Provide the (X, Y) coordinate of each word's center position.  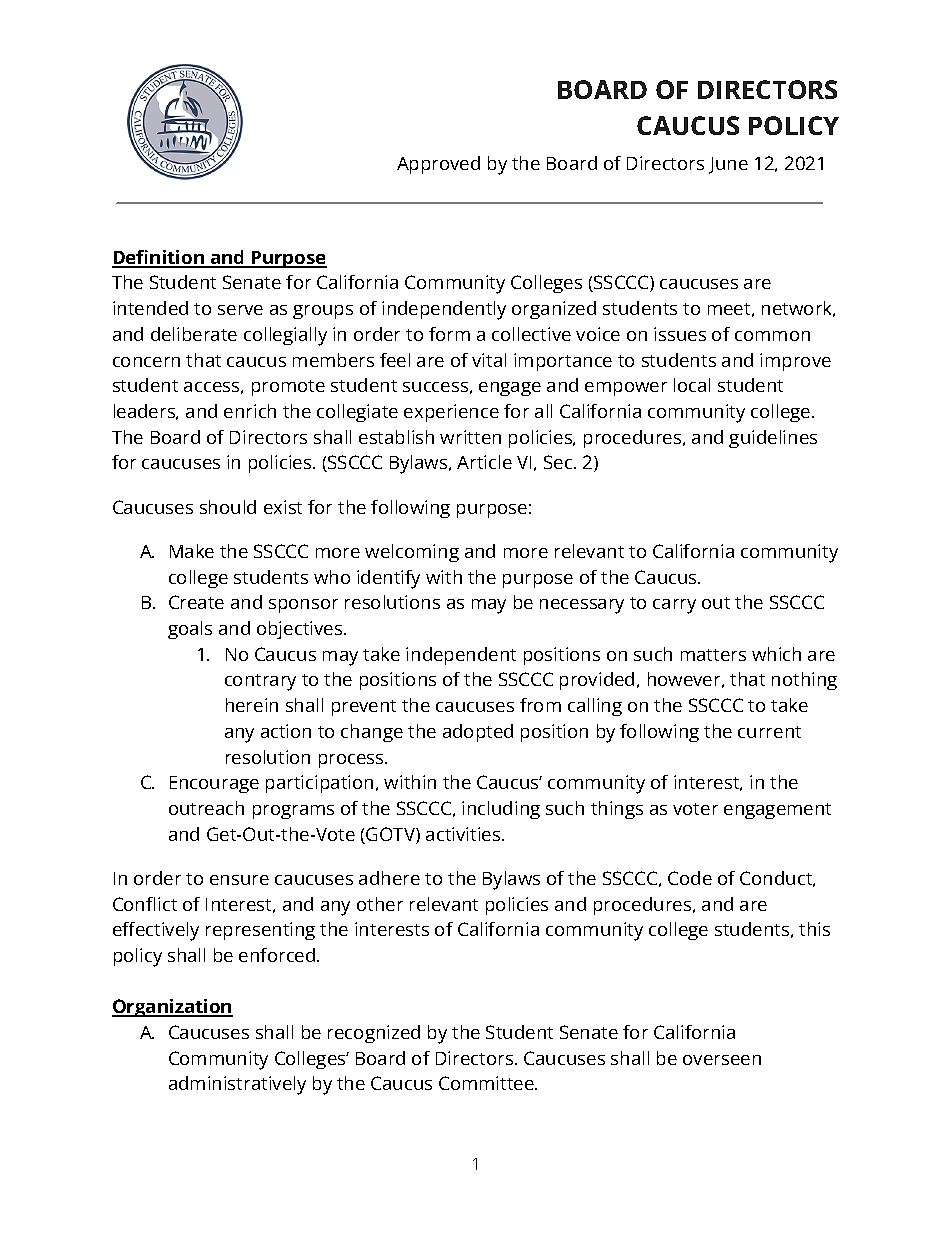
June (728, 165)
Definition (159, 258)
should (228, 507)
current (769, 732)
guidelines (773, 439)
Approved (438, 165)
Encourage (214, 784)
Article (484, 462)
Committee (487, 1083)
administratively (237, 1085)
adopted (478, 733)
